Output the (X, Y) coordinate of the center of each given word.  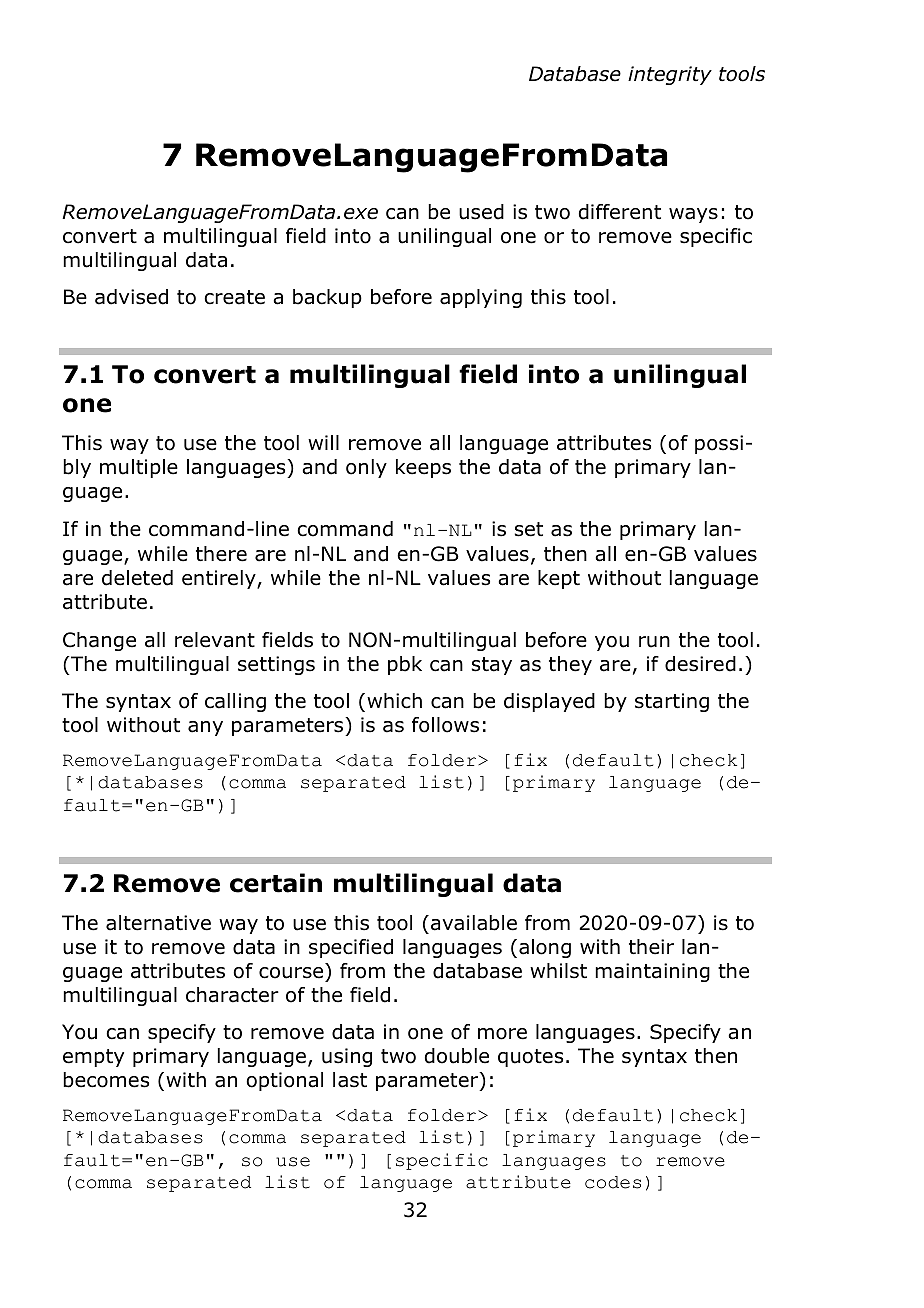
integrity (670, 75)
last (350, 1080)
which (394, 701)
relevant (215, 640)
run (654, 642)
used (481, 212)
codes (613, 1182)
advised (131, 297)
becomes (106, 1080)
